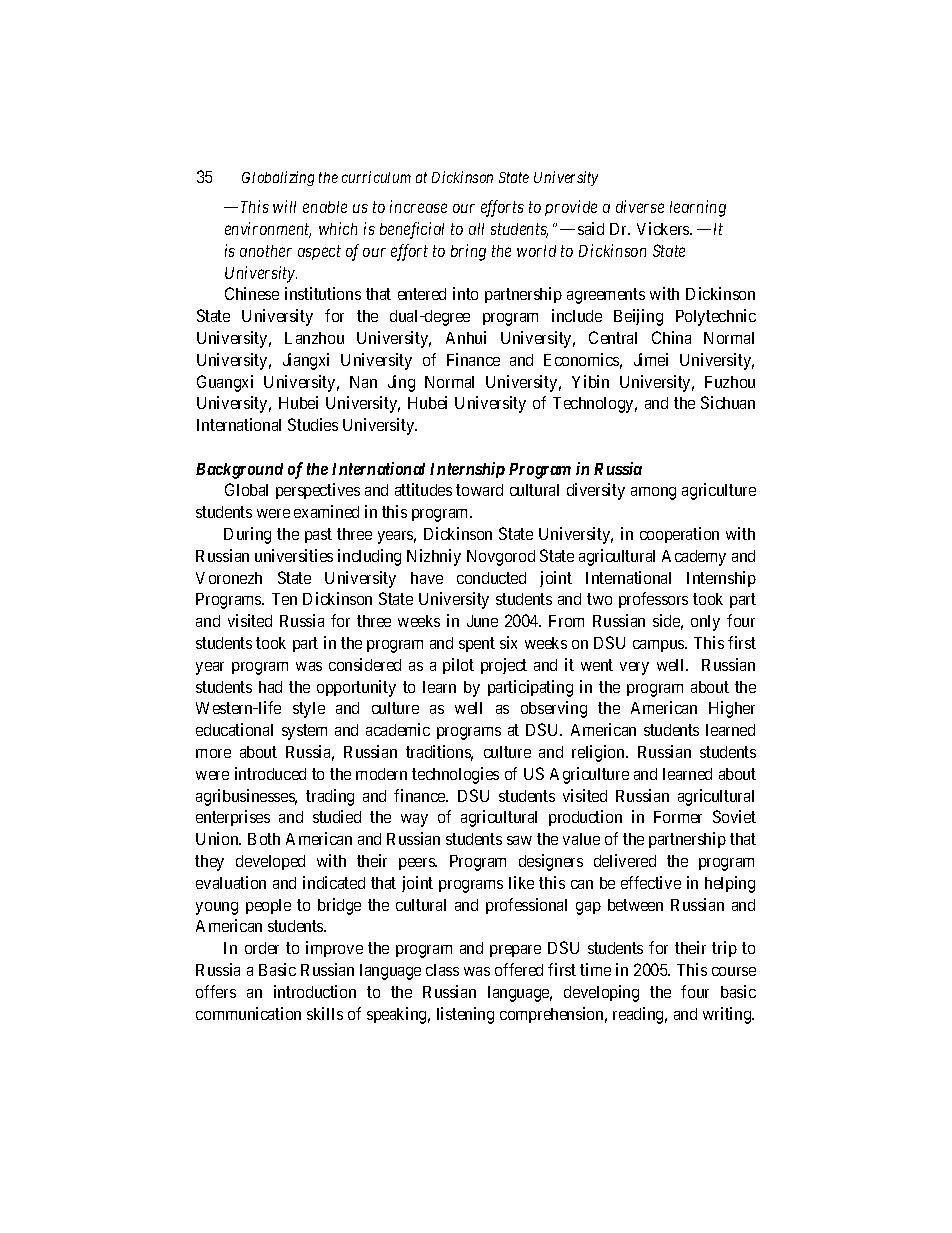  What do you see at coordinates (304, 732) in the document?
I see `system` at bounding box center [304, 732].
